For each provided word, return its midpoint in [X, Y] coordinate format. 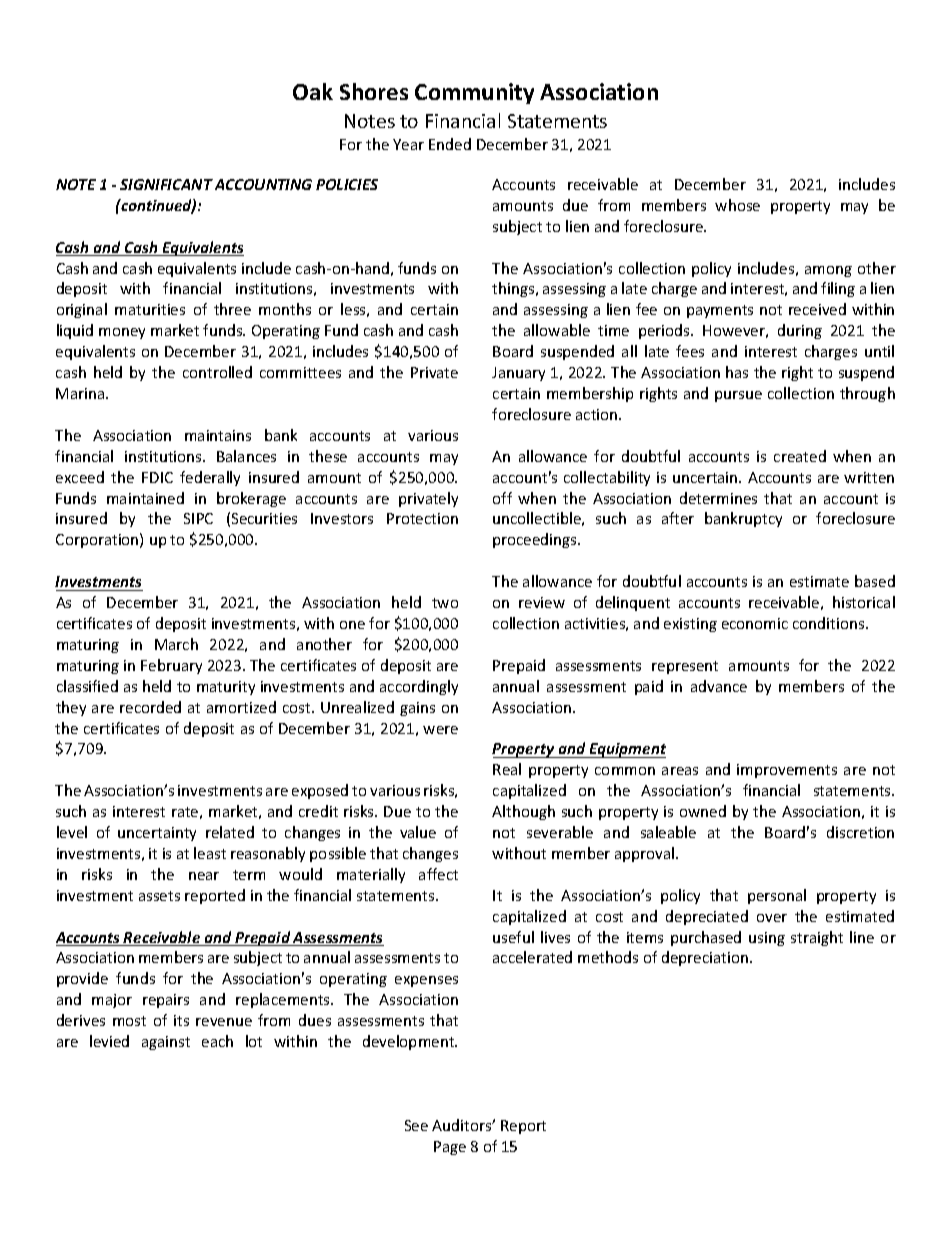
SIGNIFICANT [166, 184]
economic [755, 623]
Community [474, 93]
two [445, 603]
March [176, 644]
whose [737, 205]
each [217, 1041]
